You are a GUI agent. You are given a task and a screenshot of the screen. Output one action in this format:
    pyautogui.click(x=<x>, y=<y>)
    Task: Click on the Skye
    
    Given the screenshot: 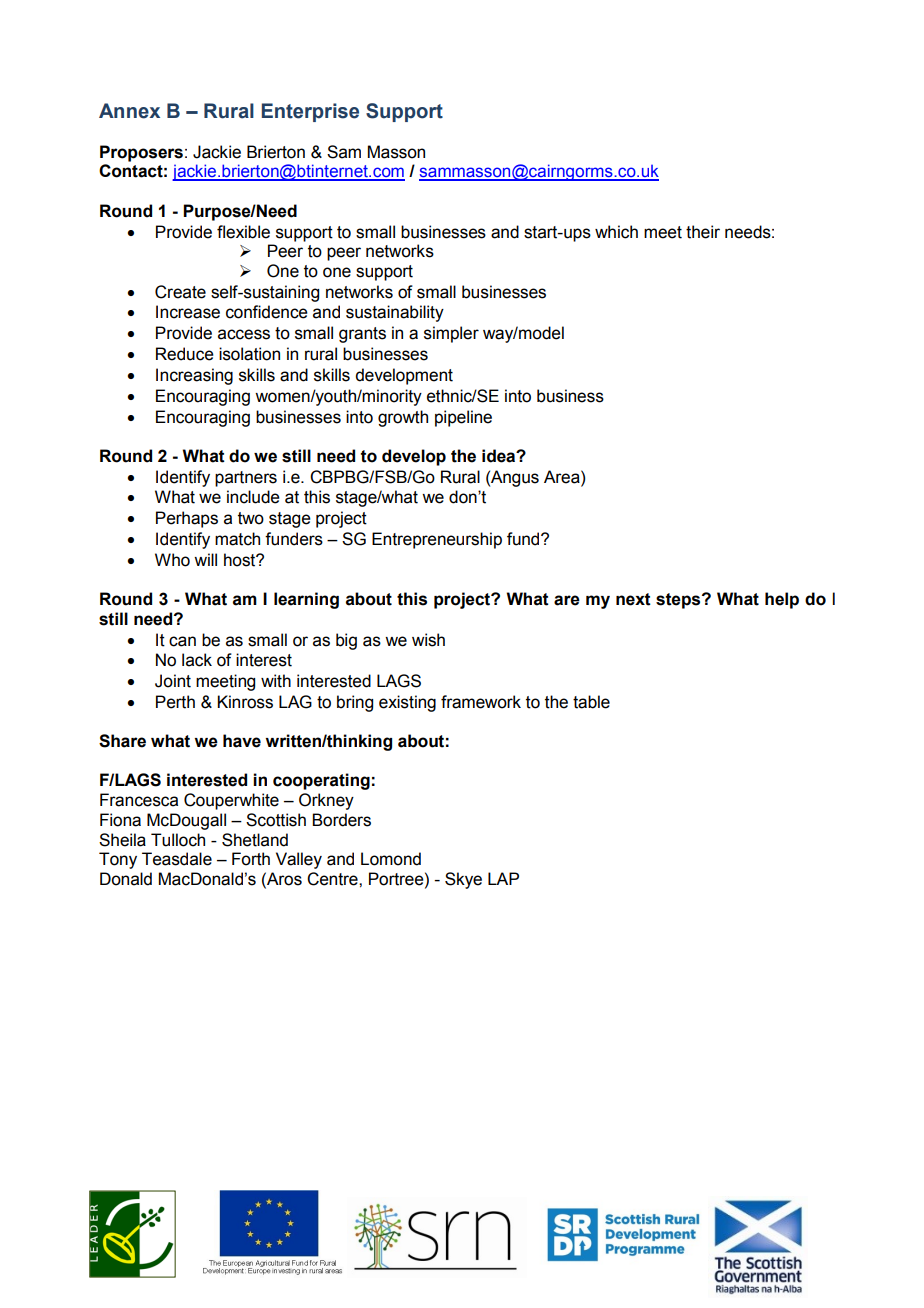 What is the action you would take?
    pyautogui.click(x=463, y=880)
